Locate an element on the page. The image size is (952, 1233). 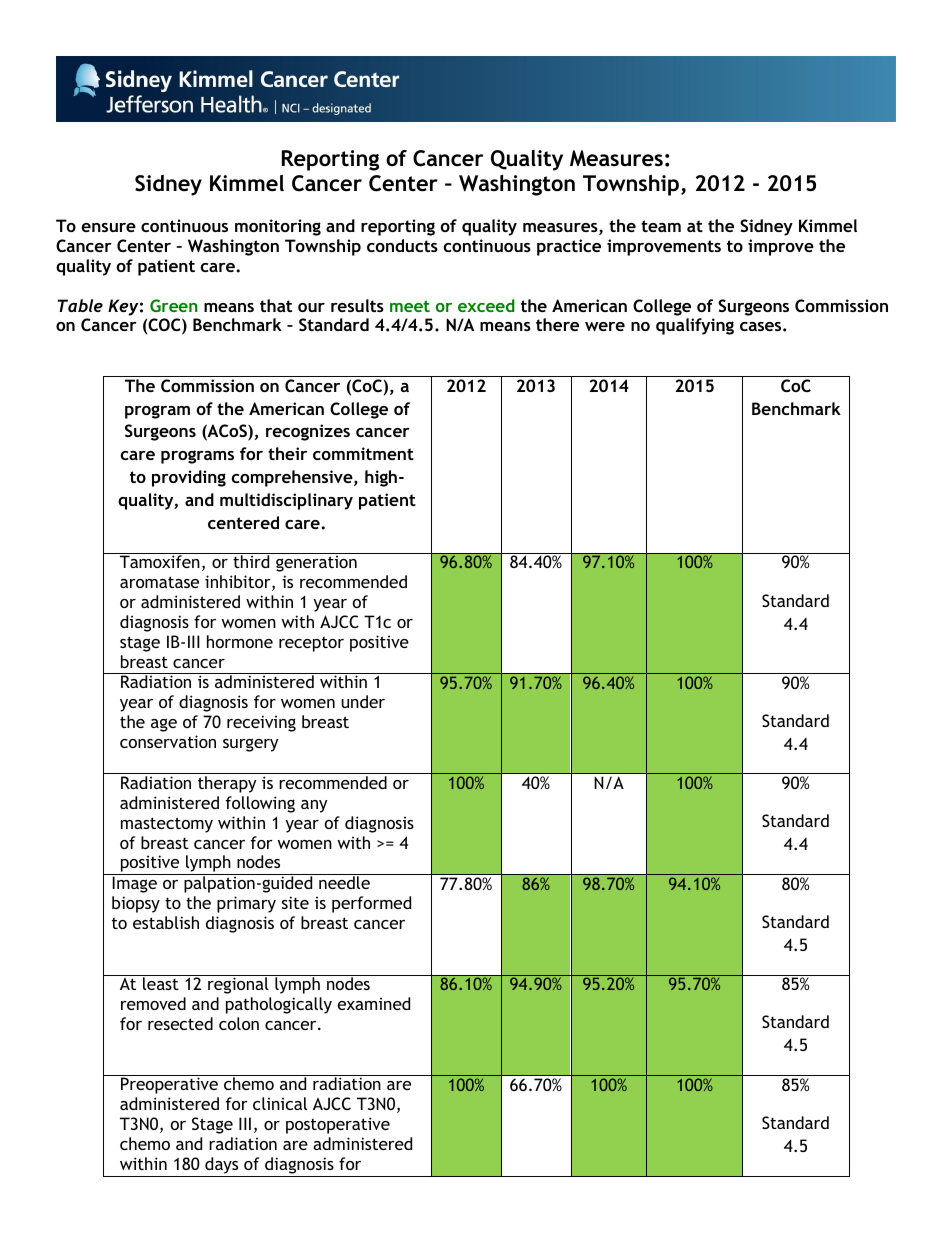
commitment is located at coordinates (363, 453).
